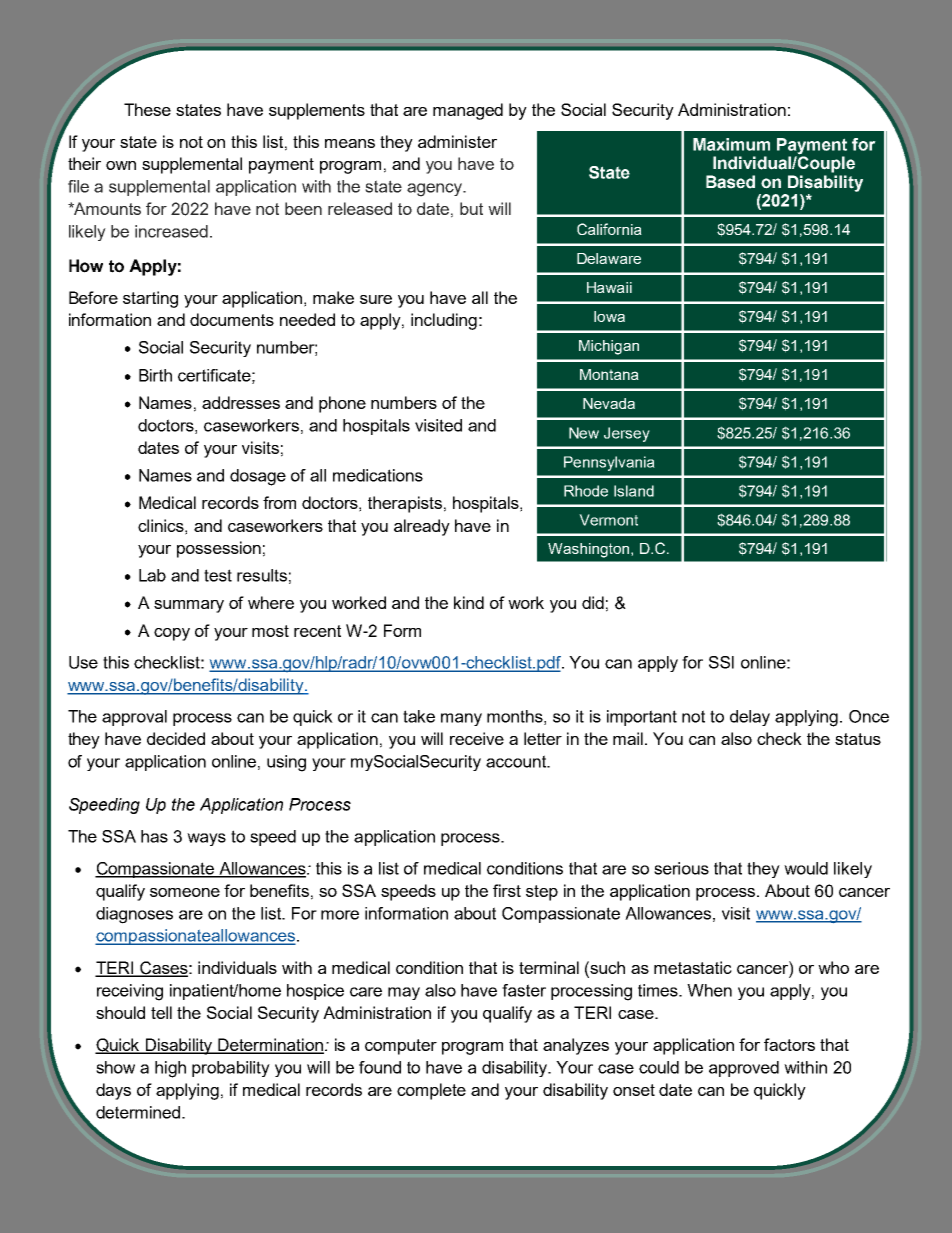 This document has width=952, height=1233. Describe the element at coordinates (219, 549) in the document. I see `possession` at that location.
